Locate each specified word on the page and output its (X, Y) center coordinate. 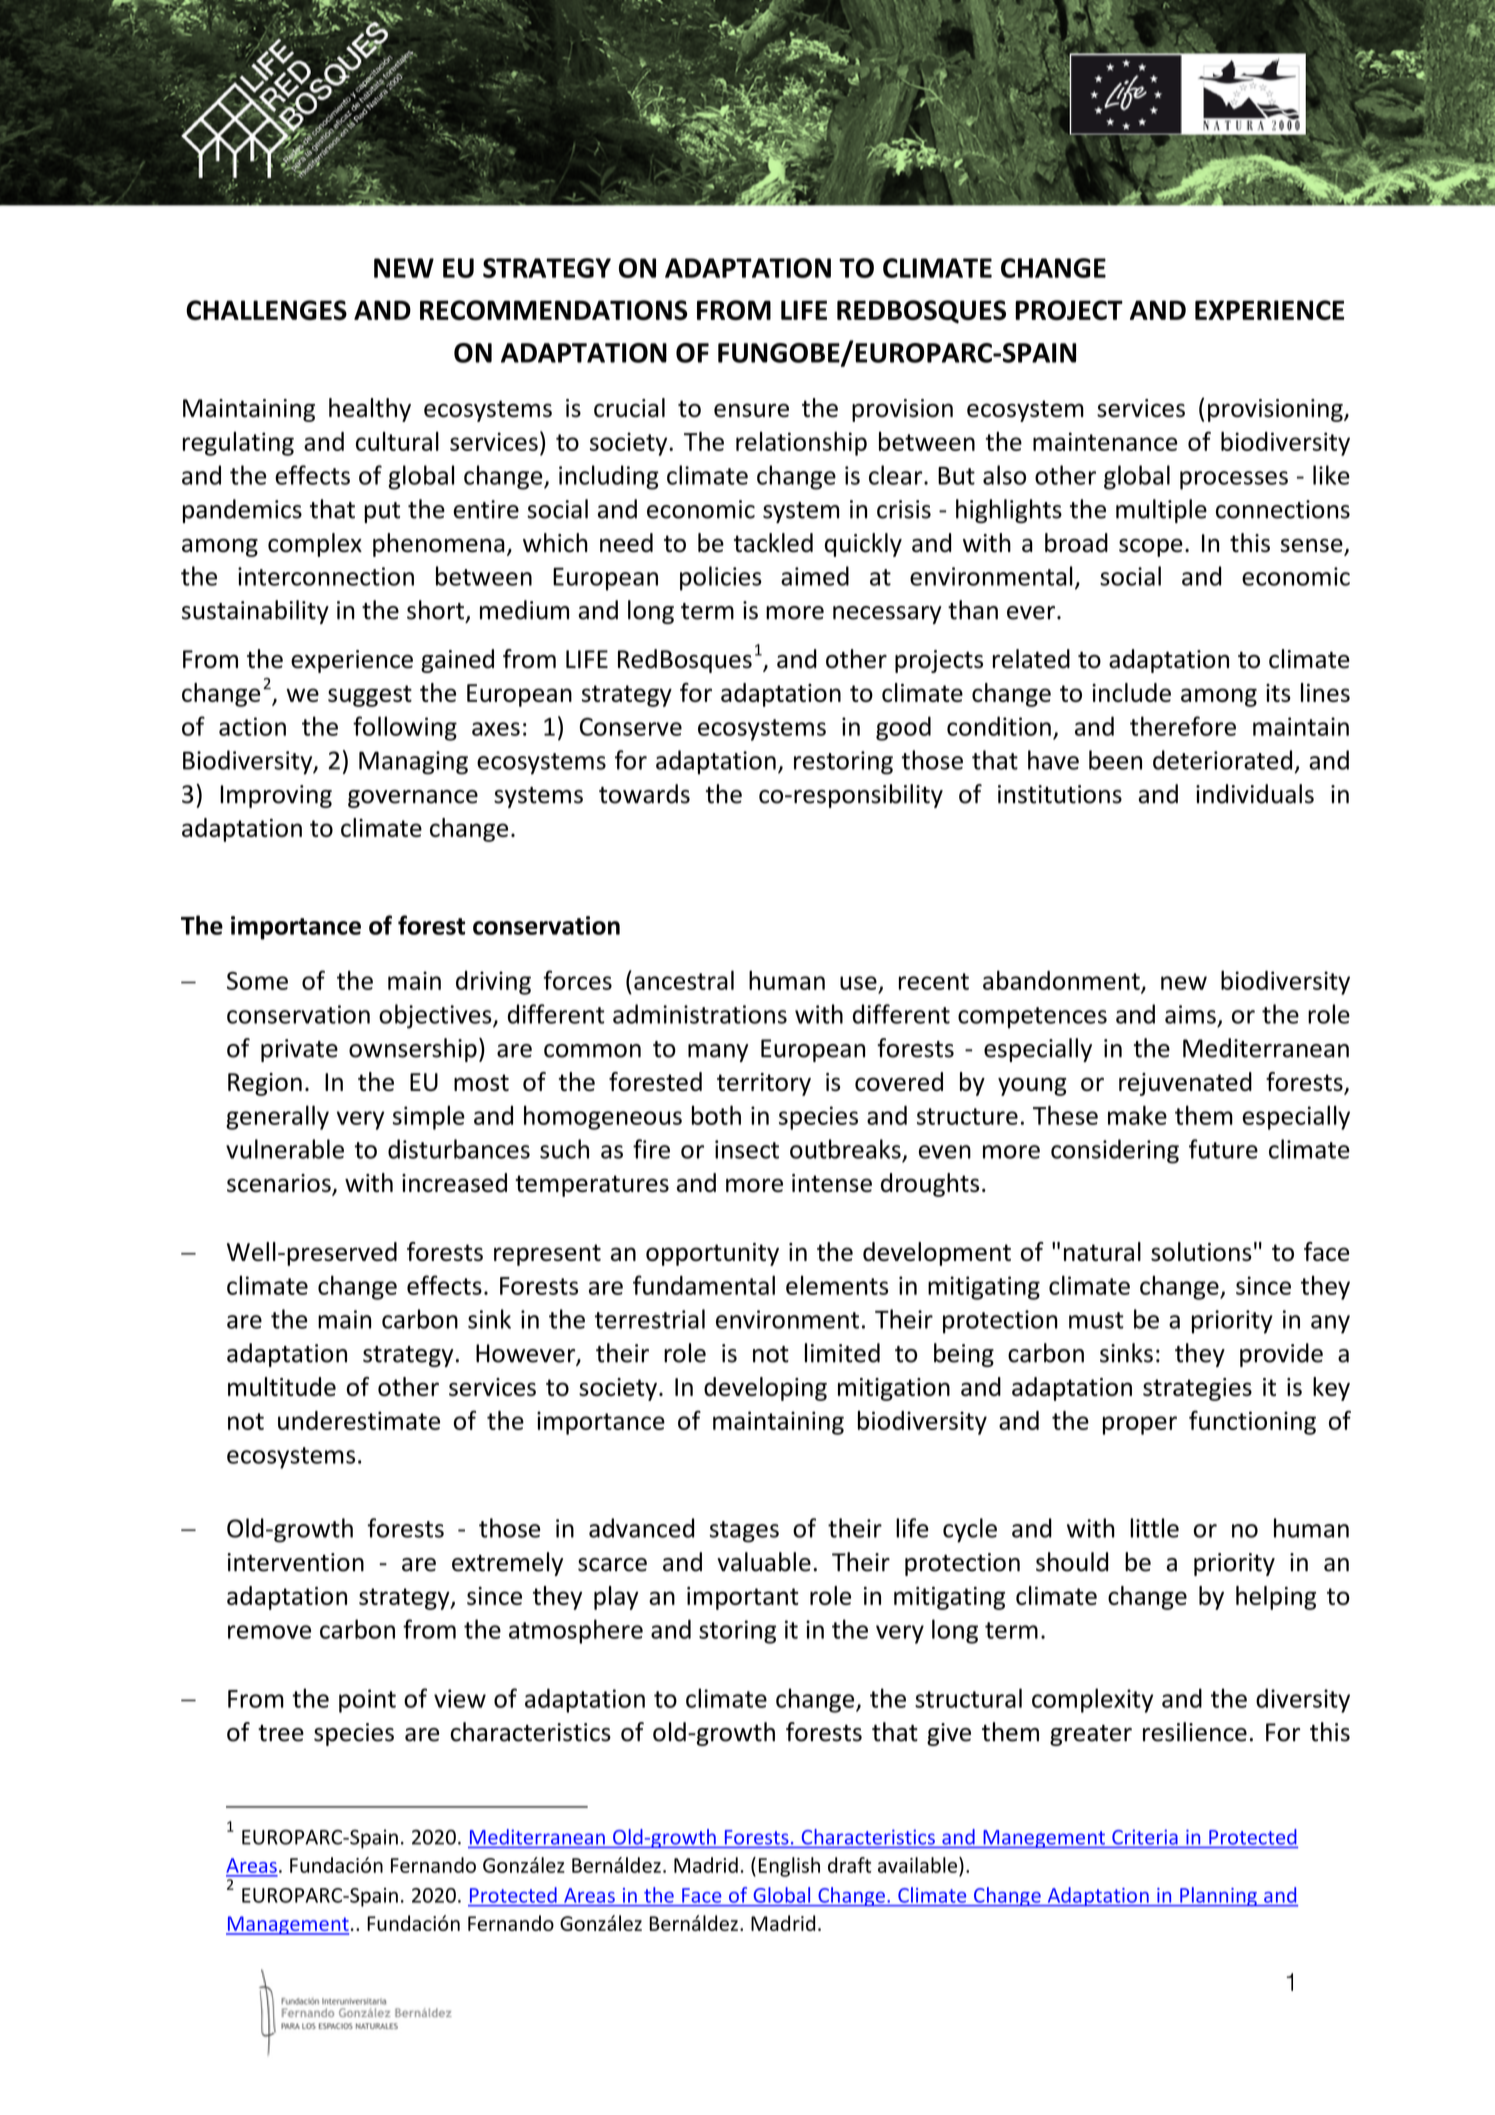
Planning (1218, 1897)
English (789, 1867)
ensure (751, 410)
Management (287, 1925)
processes (1234, 480)
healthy (370, 410)
